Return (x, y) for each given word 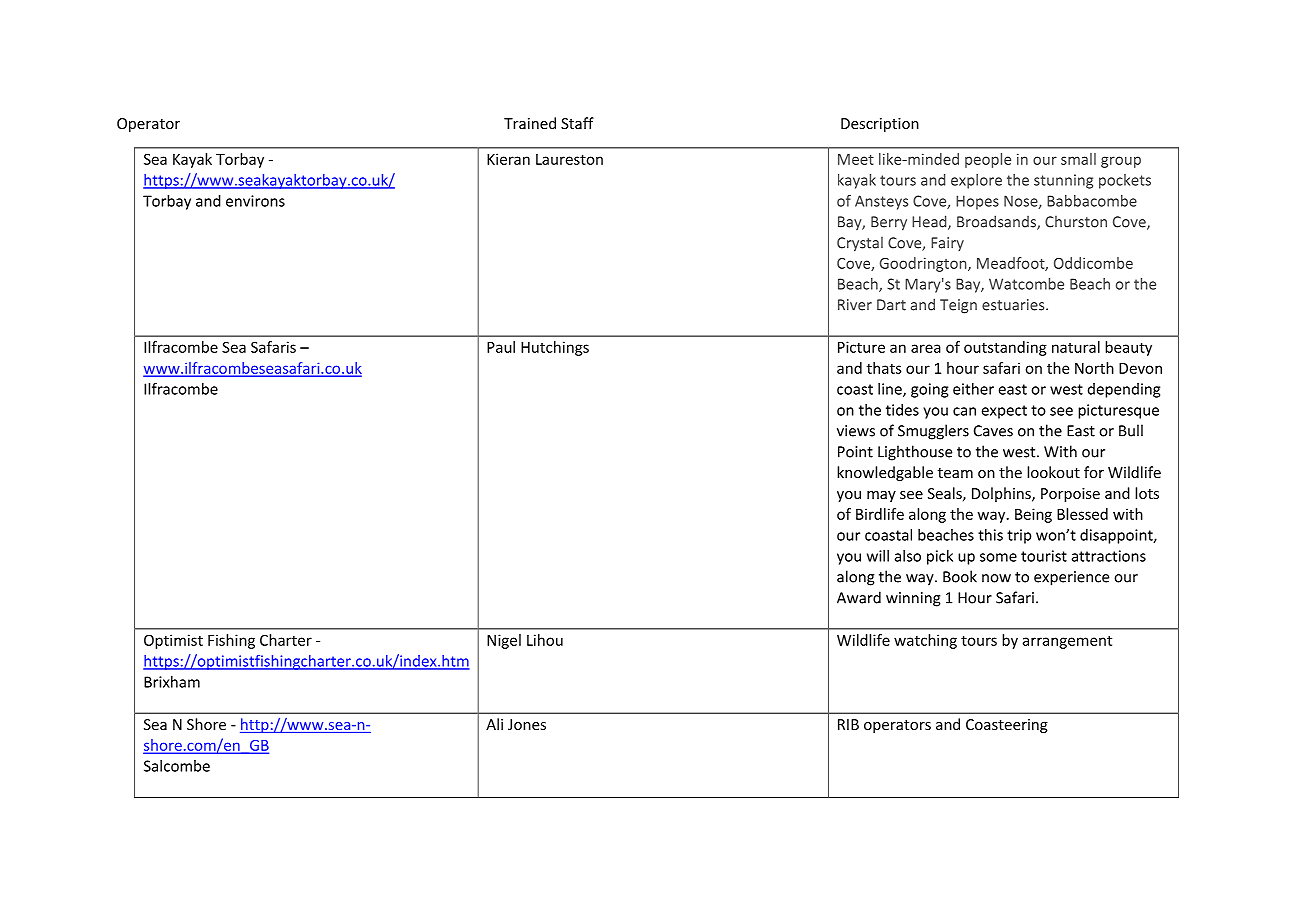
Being (1033, 515)
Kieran (508, 159)
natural (1076, 347)
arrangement (1067, 642)
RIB (848, 724)
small (1078, 159)
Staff (577, 123)
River (855, 305)
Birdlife (880, 514)
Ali (494, 724)
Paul (501, 347)
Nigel (504, 641)
